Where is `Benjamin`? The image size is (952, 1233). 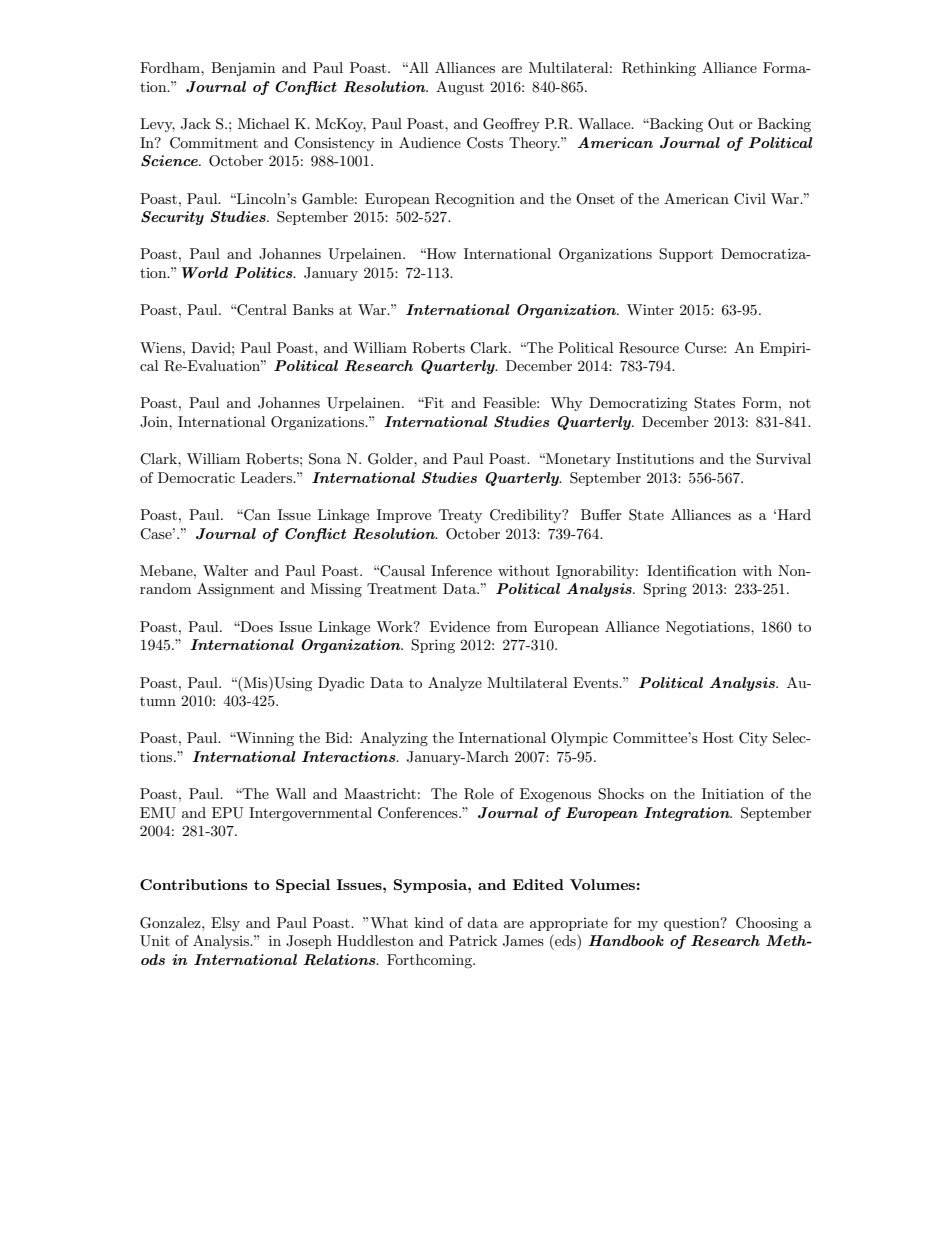 Benjamin is located at coordinates (243, 69).
